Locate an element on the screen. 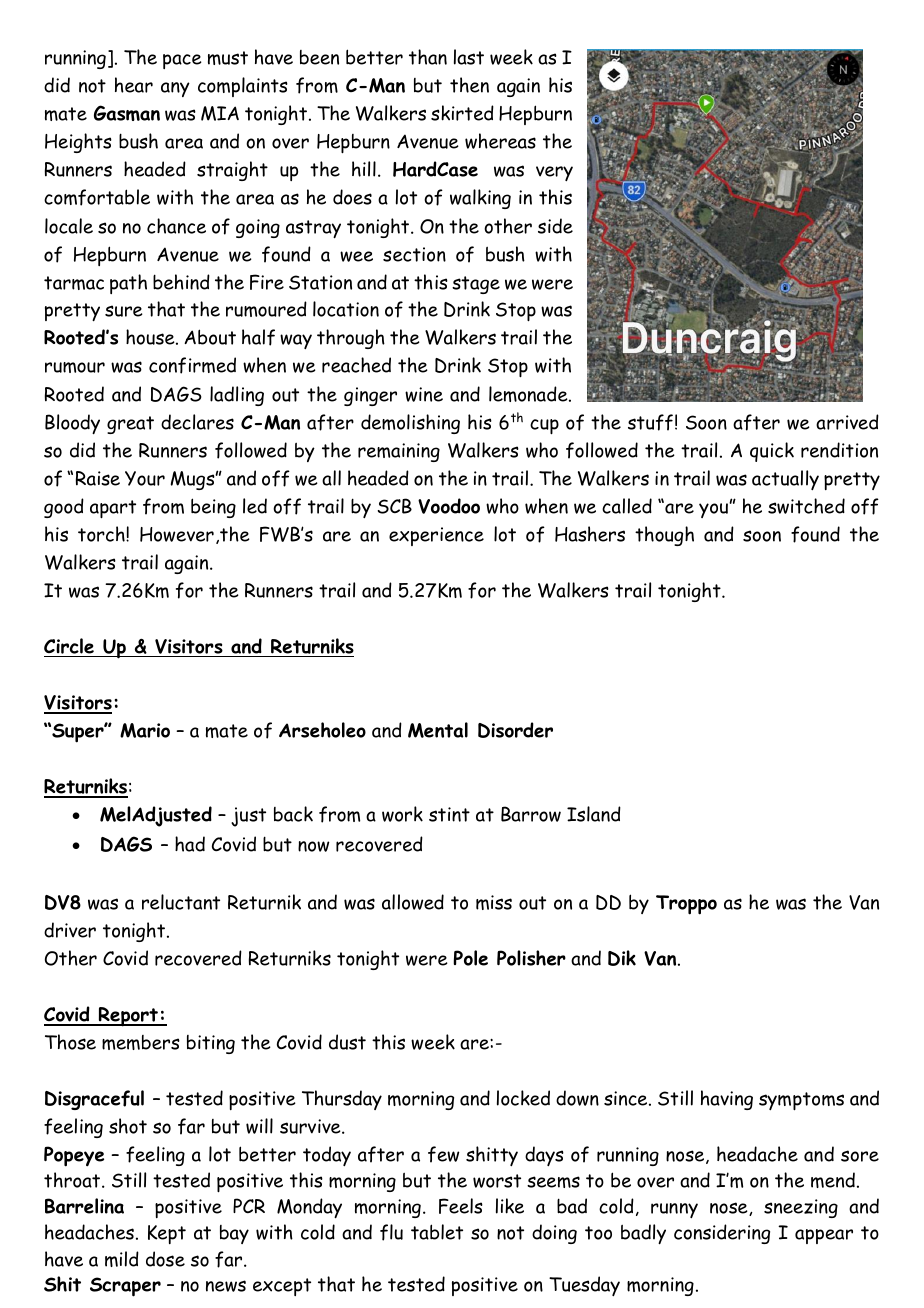 This screenshot has width=924, height=1308. dose is located at coordinates (165, 1259).
